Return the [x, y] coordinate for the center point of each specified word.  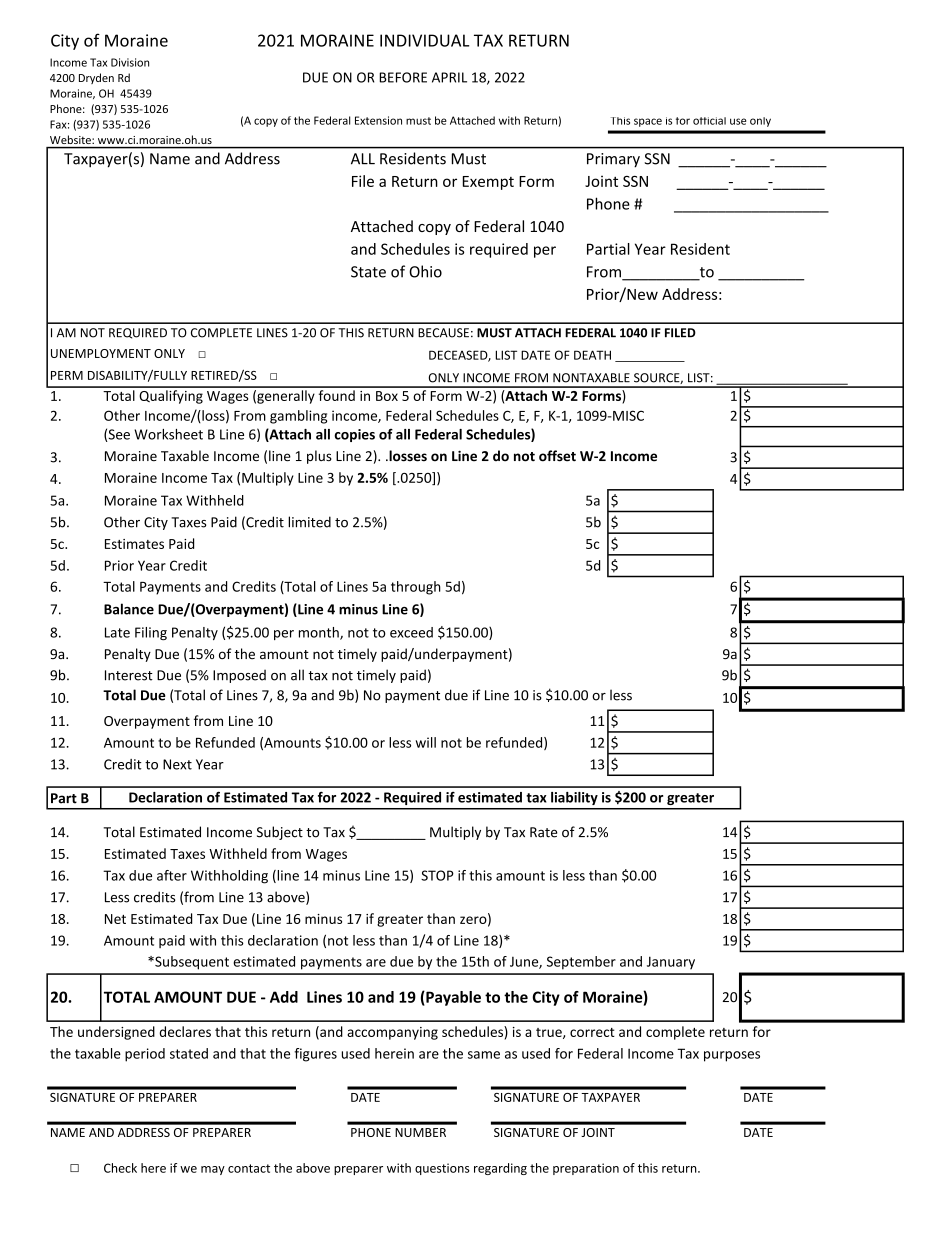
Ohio [425, 271]
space [648, 122]
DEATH [592, 355]
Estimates [134, 544]
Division [130, 62]
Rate [543, 832]
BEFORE [403, 77]
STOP [437, 875]
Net [115, 919]
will [426, 742]
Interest [129, 675]
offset [557, 456]
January [671, 963]
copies [355, 435]
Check [120, 1168]
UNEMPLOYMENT [101, 353]
